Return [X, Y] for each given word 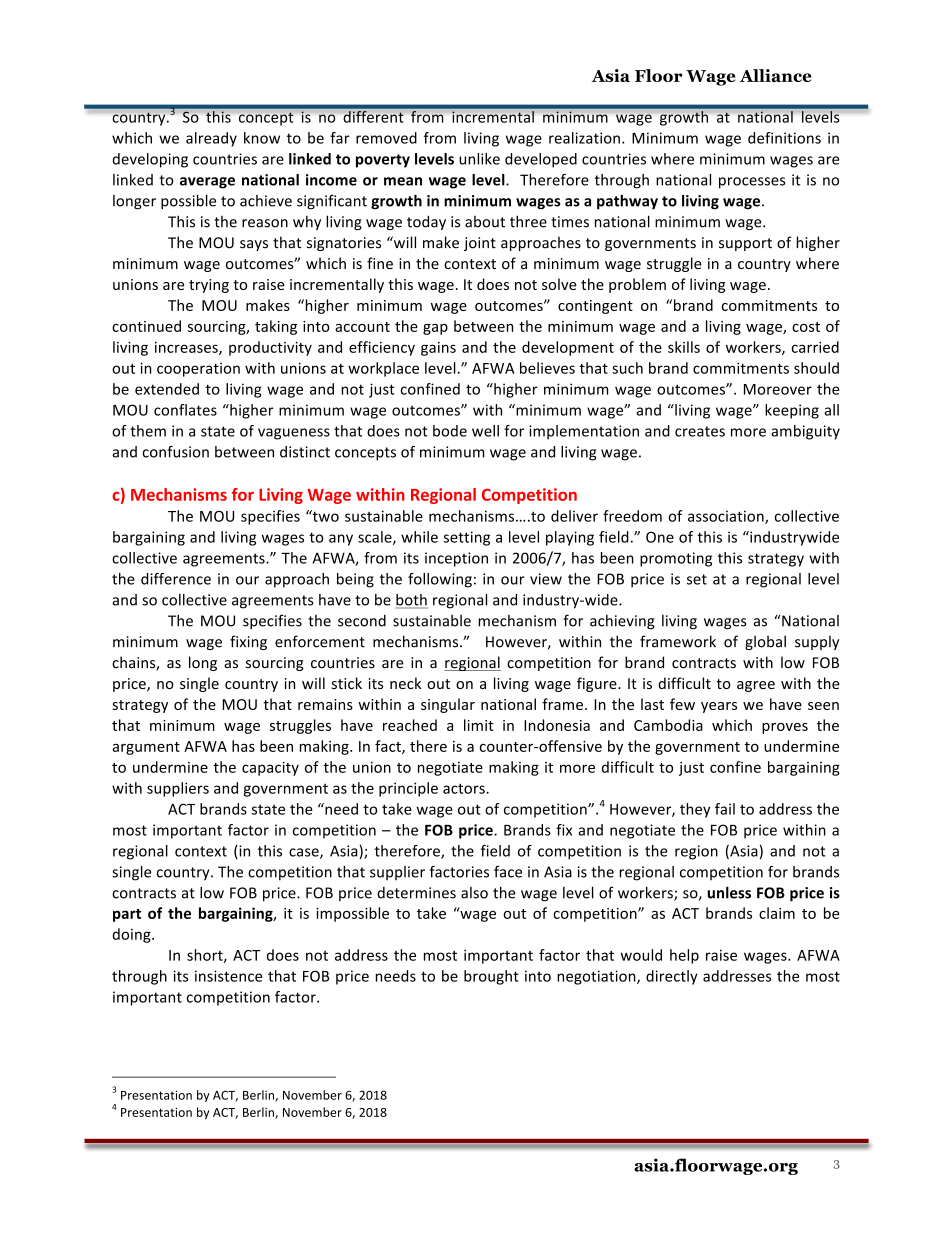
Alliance [775, 75]
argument [146, 748]
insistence [228, 976]
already [211, 139]
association [727, 517]
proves [785, 728]
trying [209, 286]
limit [479, 725]
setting [466, 538]
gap [435, 329]
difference [176, 579]
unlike [479, 159]
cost [806, 327]
